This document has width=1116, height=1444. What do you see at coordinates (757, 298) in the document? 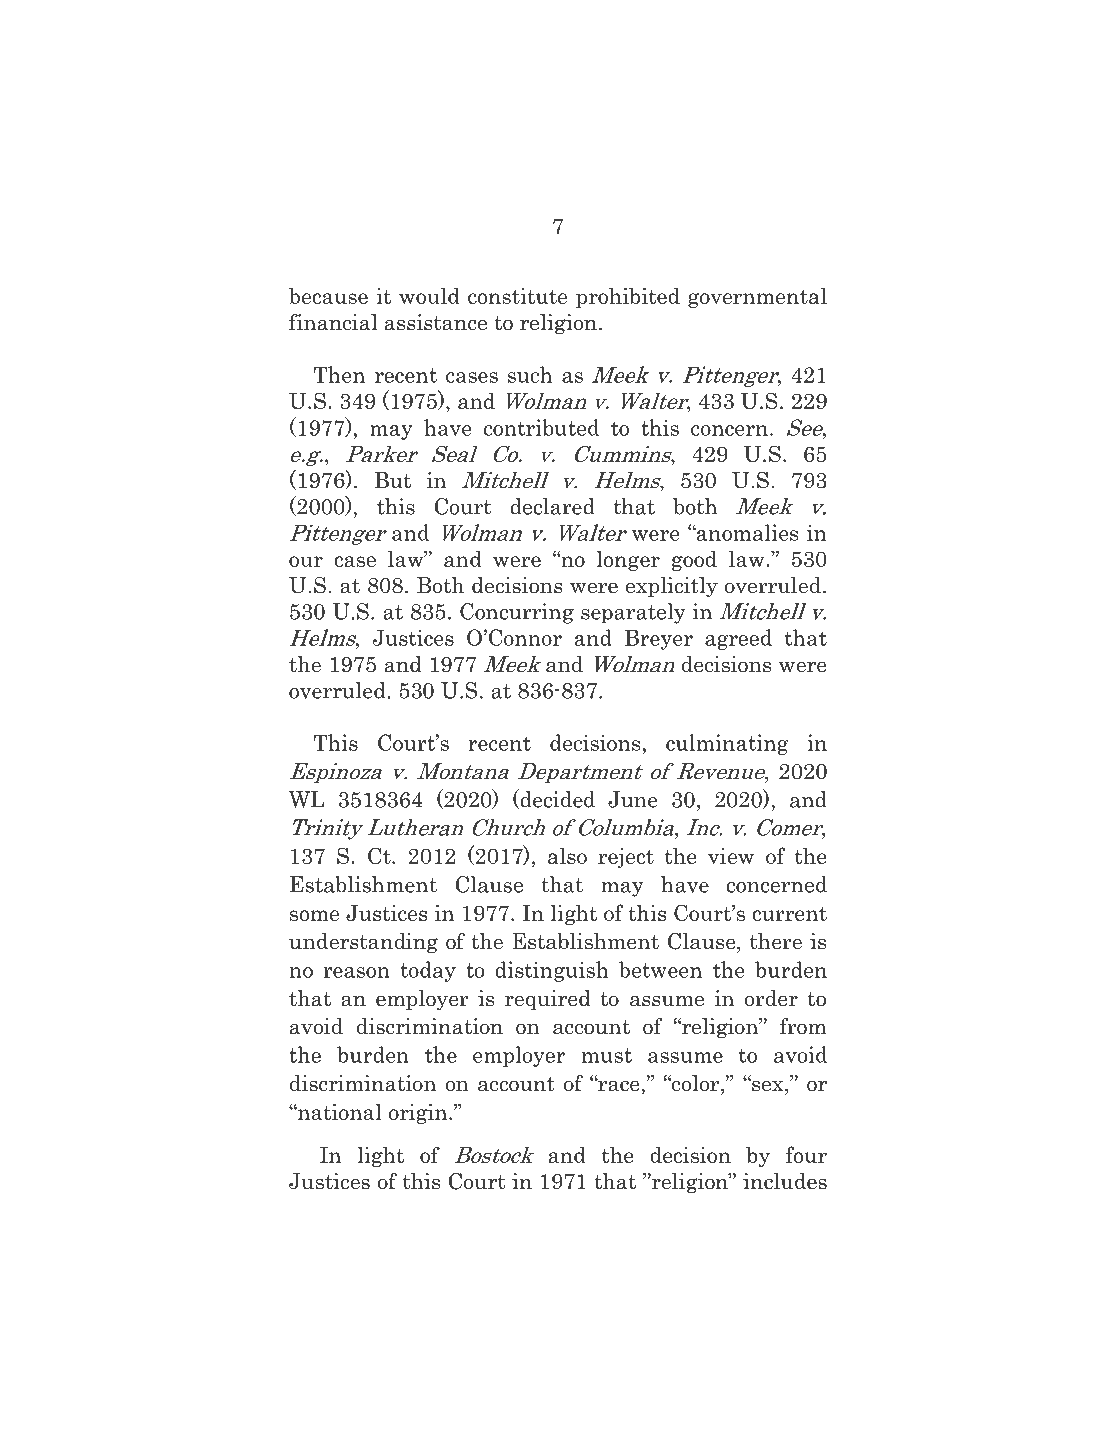
I see `governmental` at bounding box center [757, 298].
